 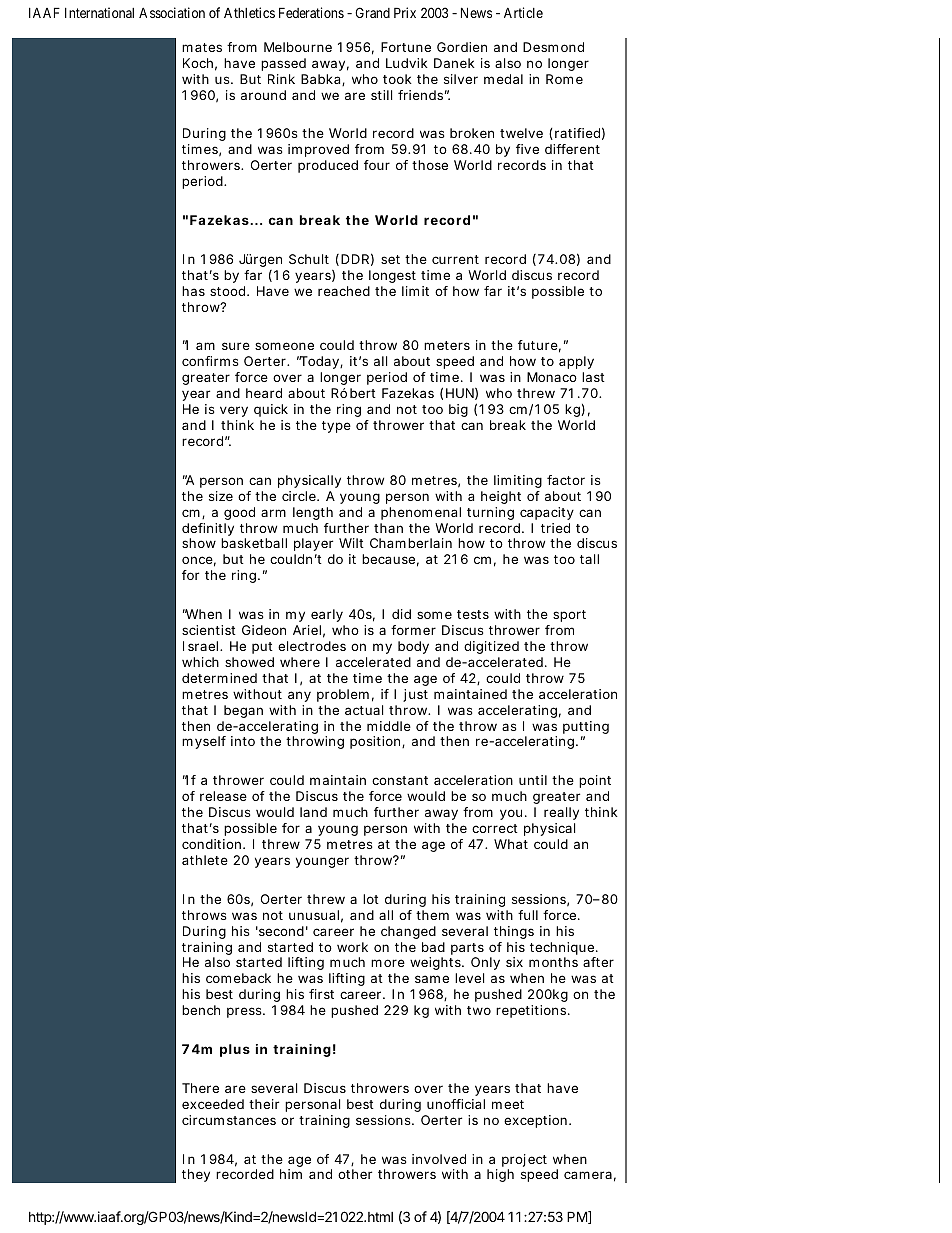 What do you see at coordinates (200, 662) in the document?
I see `which` at bounding box center [200, 662].
